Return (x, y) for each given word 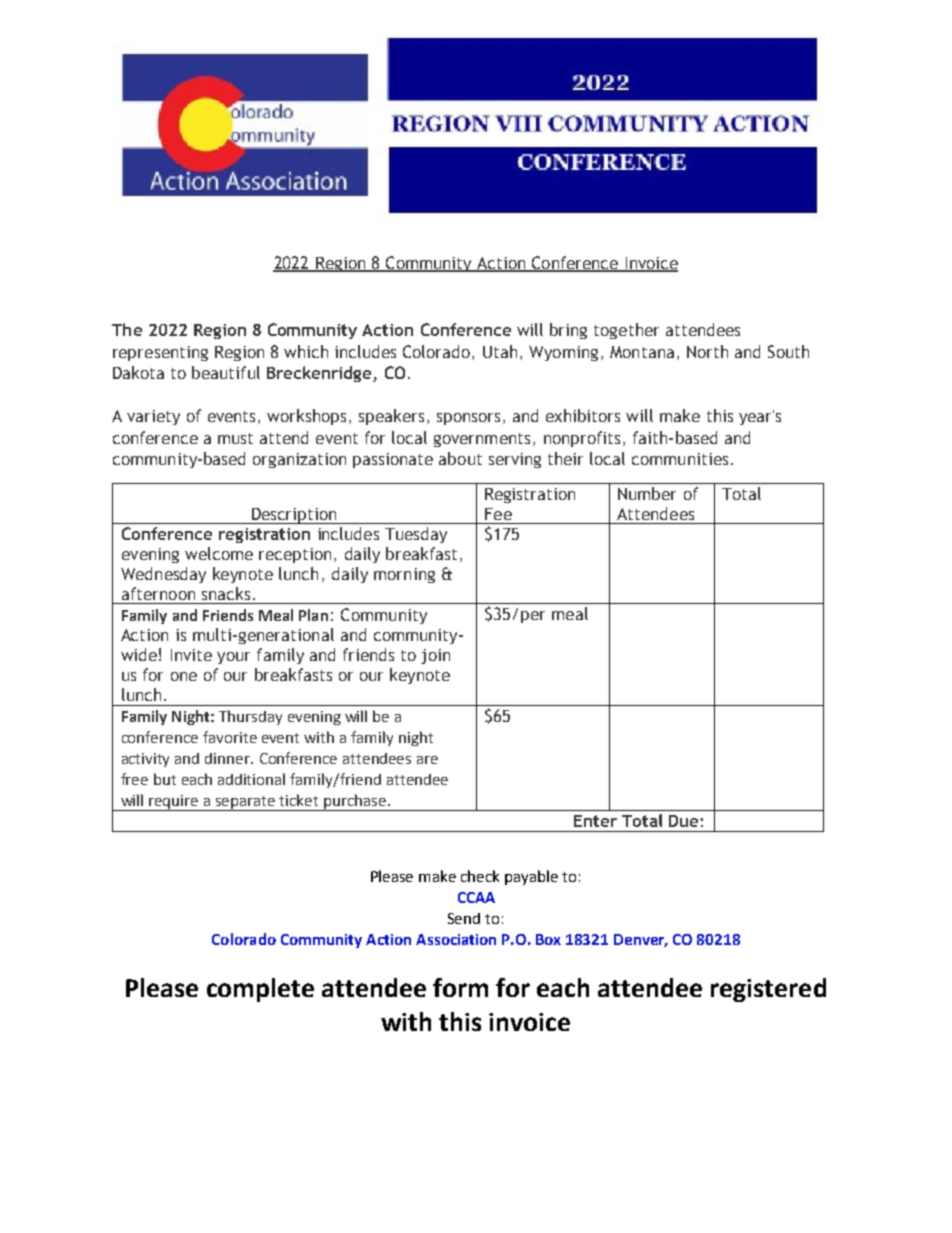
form (460, 987)
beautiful (226, 372)
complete (260, 990)
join (435, 656)
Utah (500, 351)
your (233, 658)
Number (647, 493)
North (707, 351)
